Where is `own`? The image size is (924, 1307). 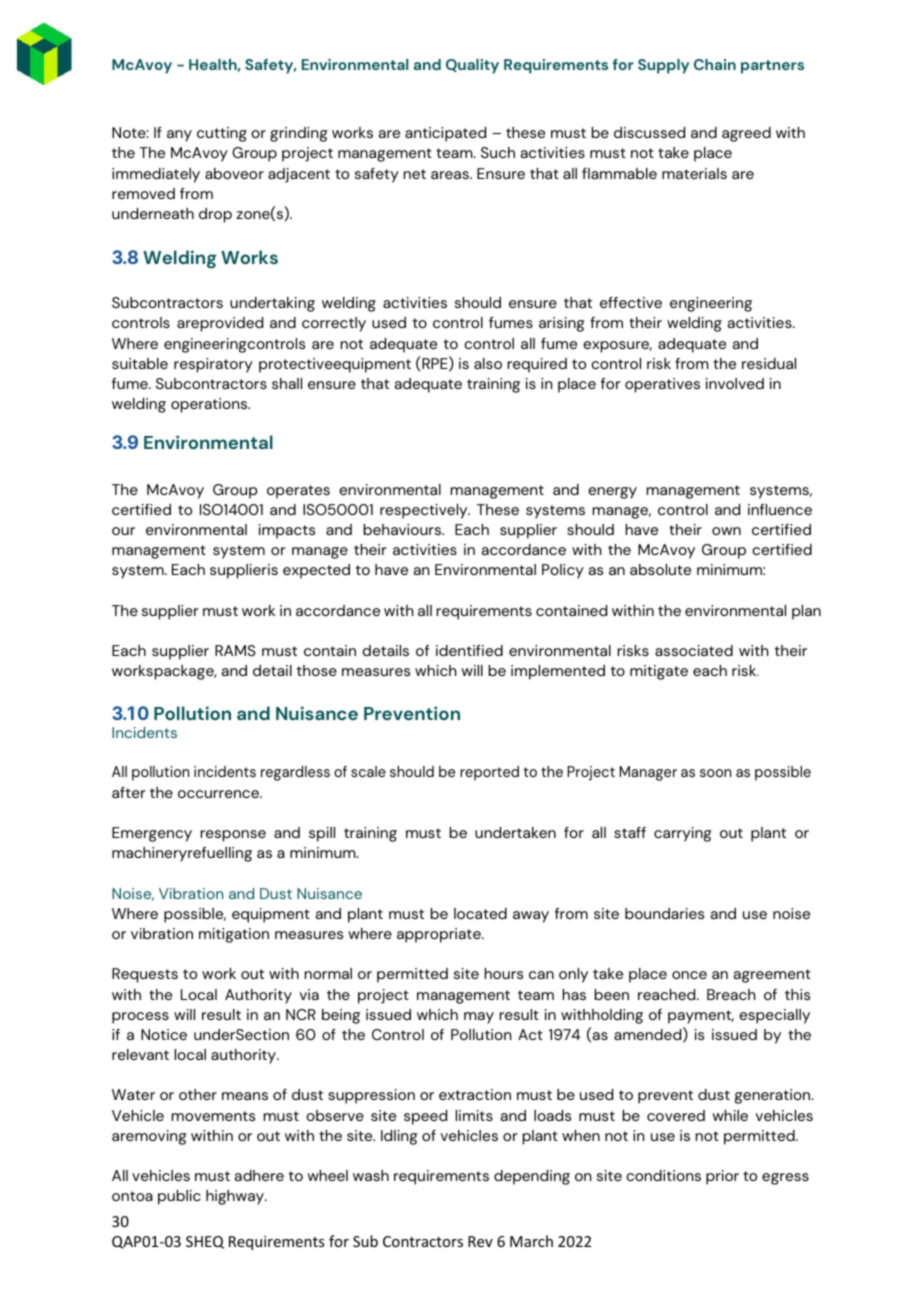
own is located at coordinates (726, 531).
